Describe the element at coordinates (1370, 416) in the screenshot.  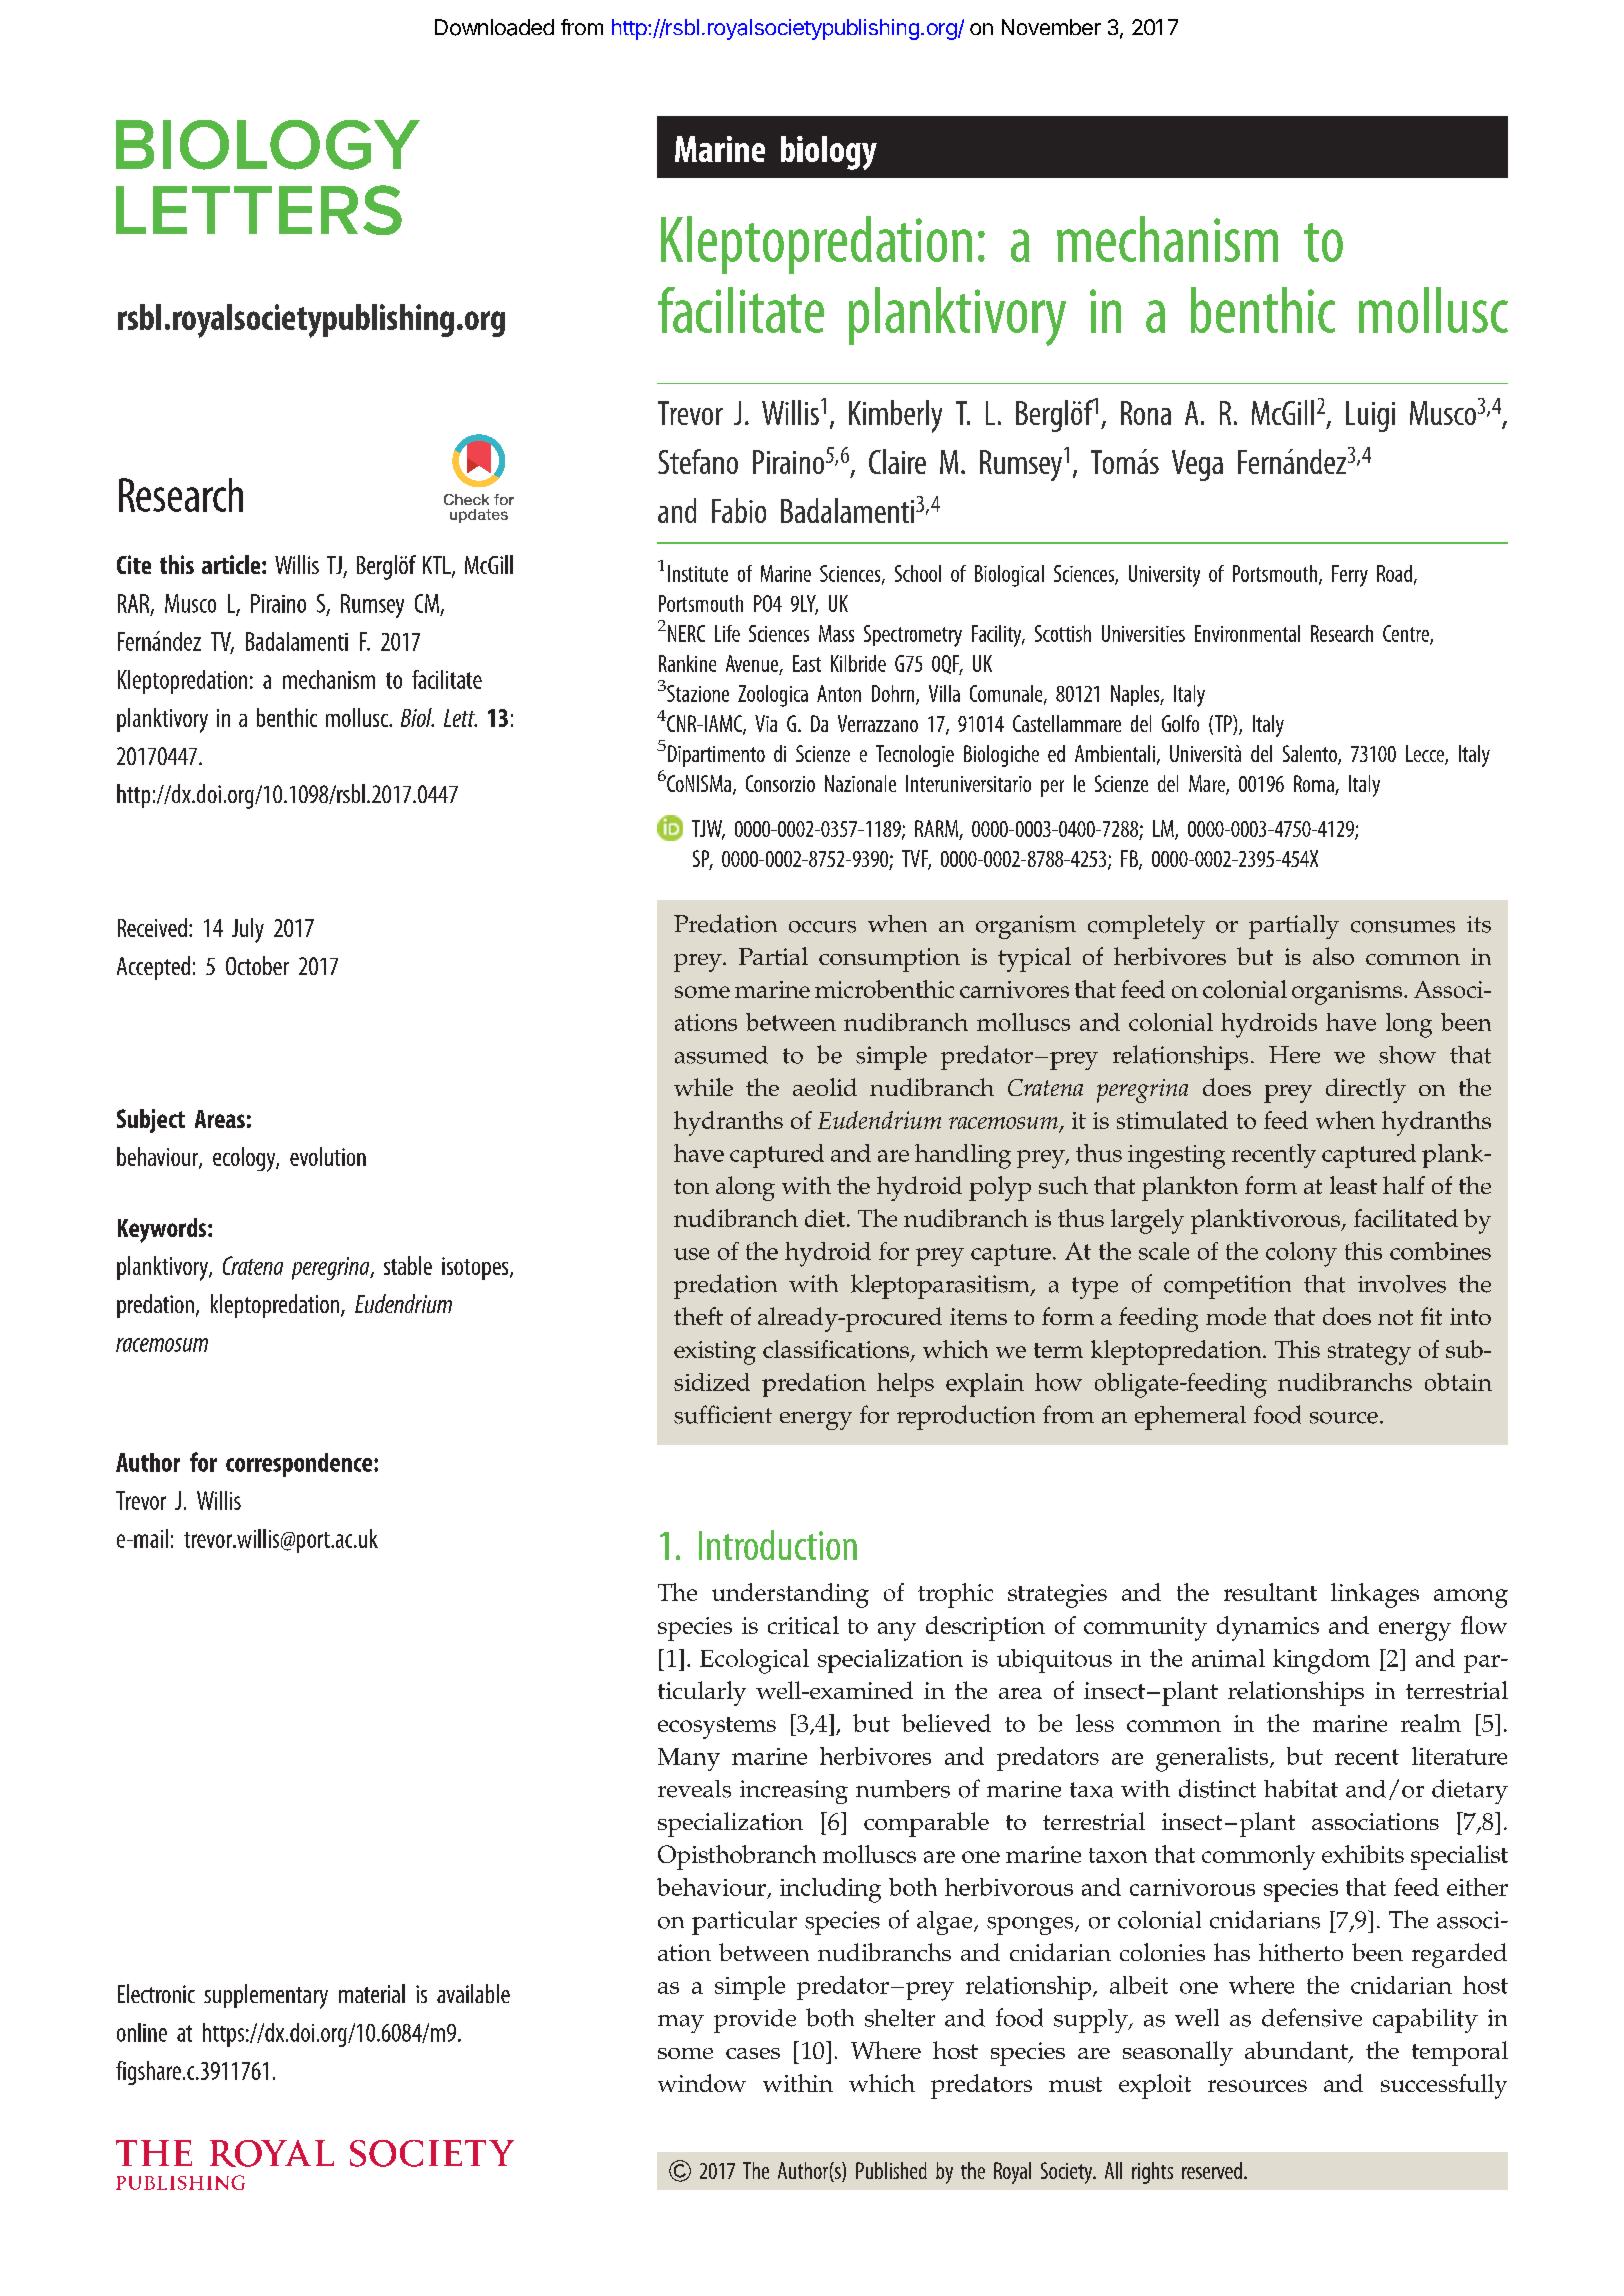
I see `Luigi` at that location.
